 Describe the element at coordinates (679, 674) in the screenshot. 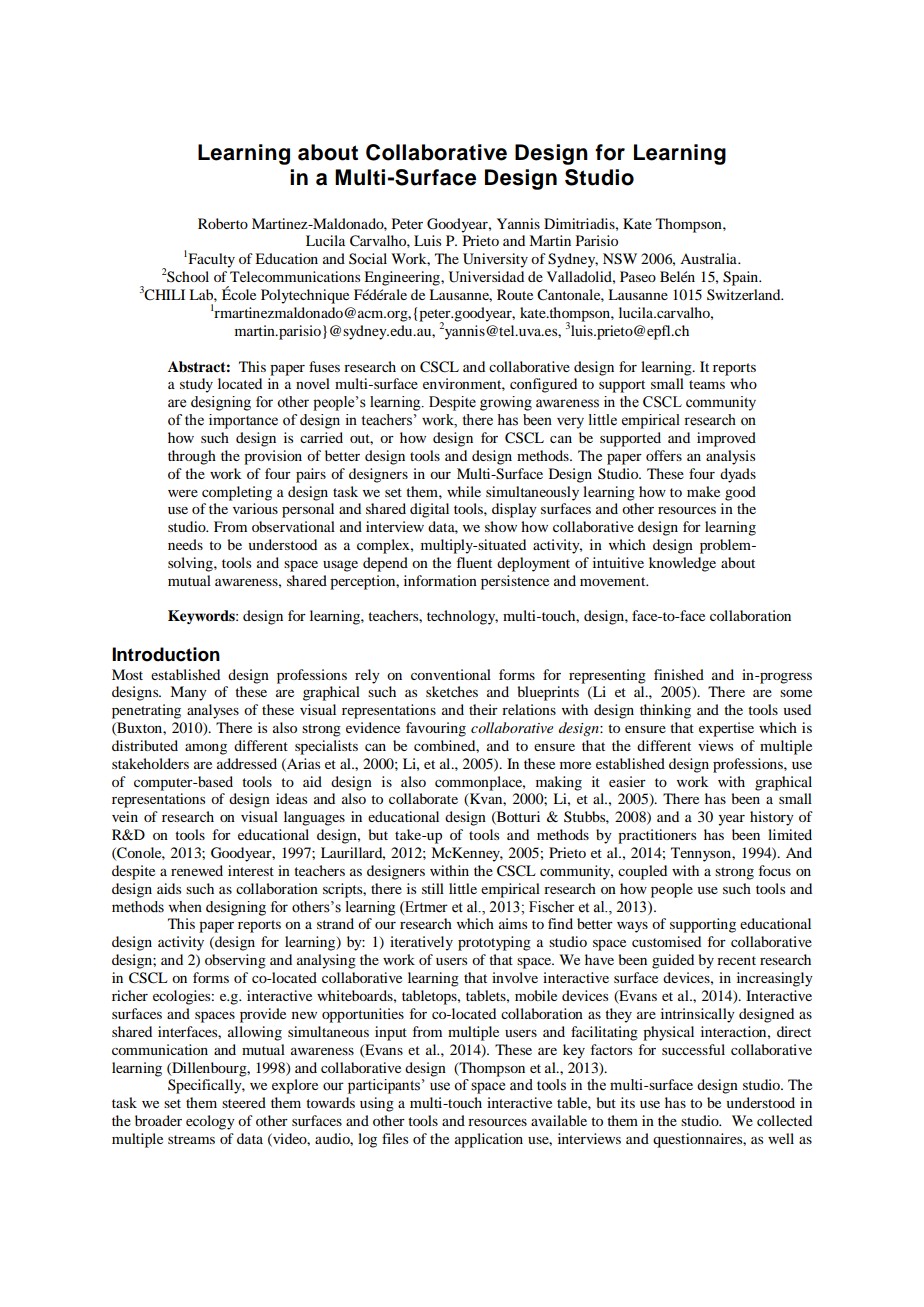

I see `finished` at that location.
